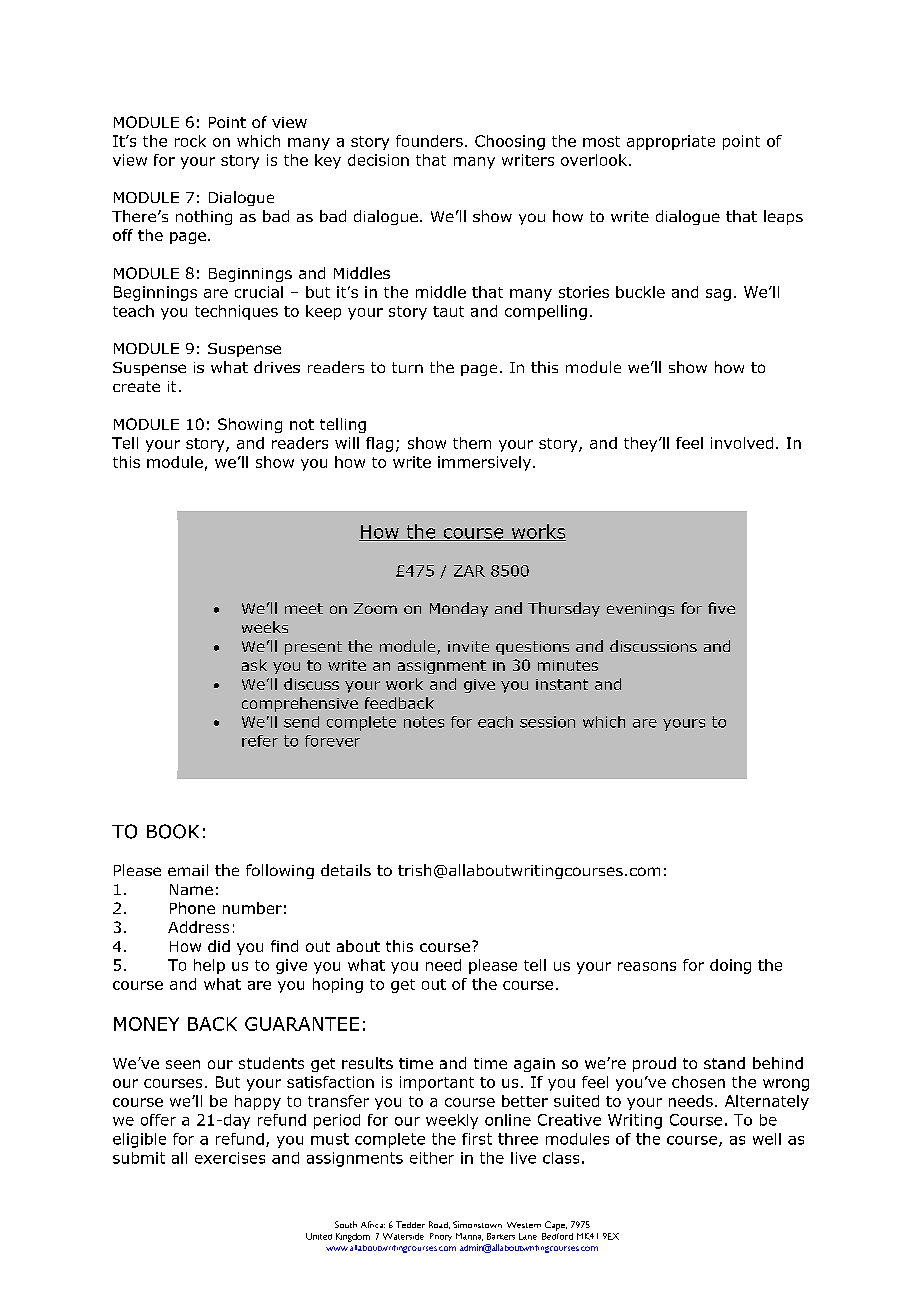 This page has width=924, height=1308. Describe the element at coordinates (230, 1158) in the page. I see `exercises` at that location.
